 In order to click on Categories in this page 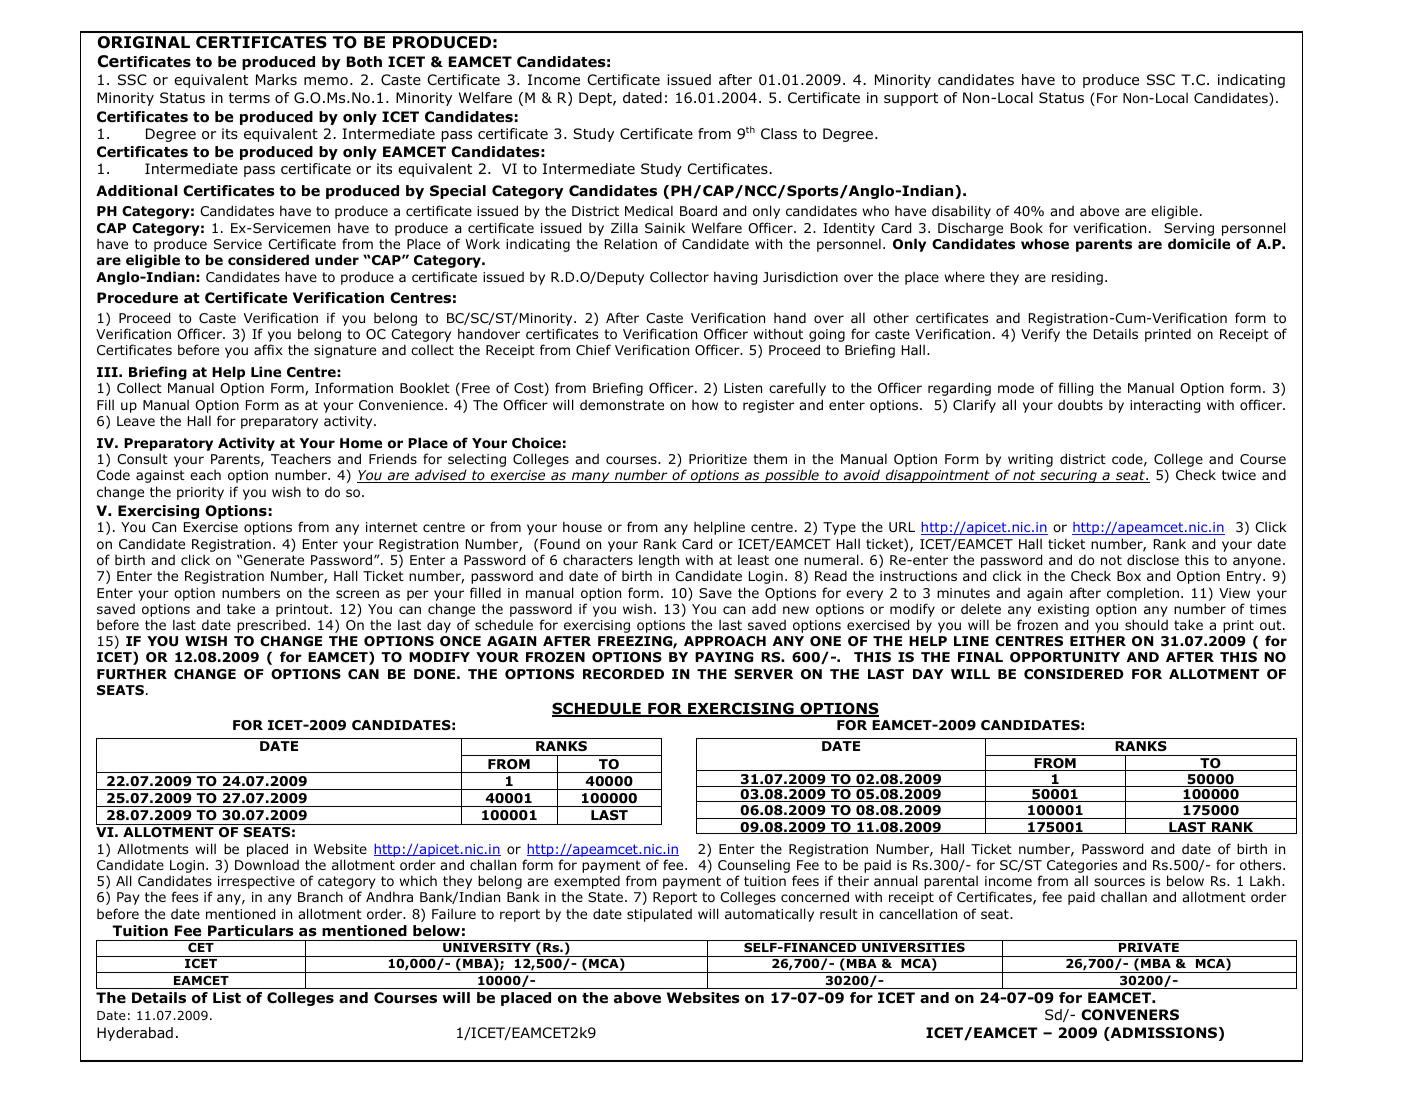, I will do `click(1082, 868)`.
